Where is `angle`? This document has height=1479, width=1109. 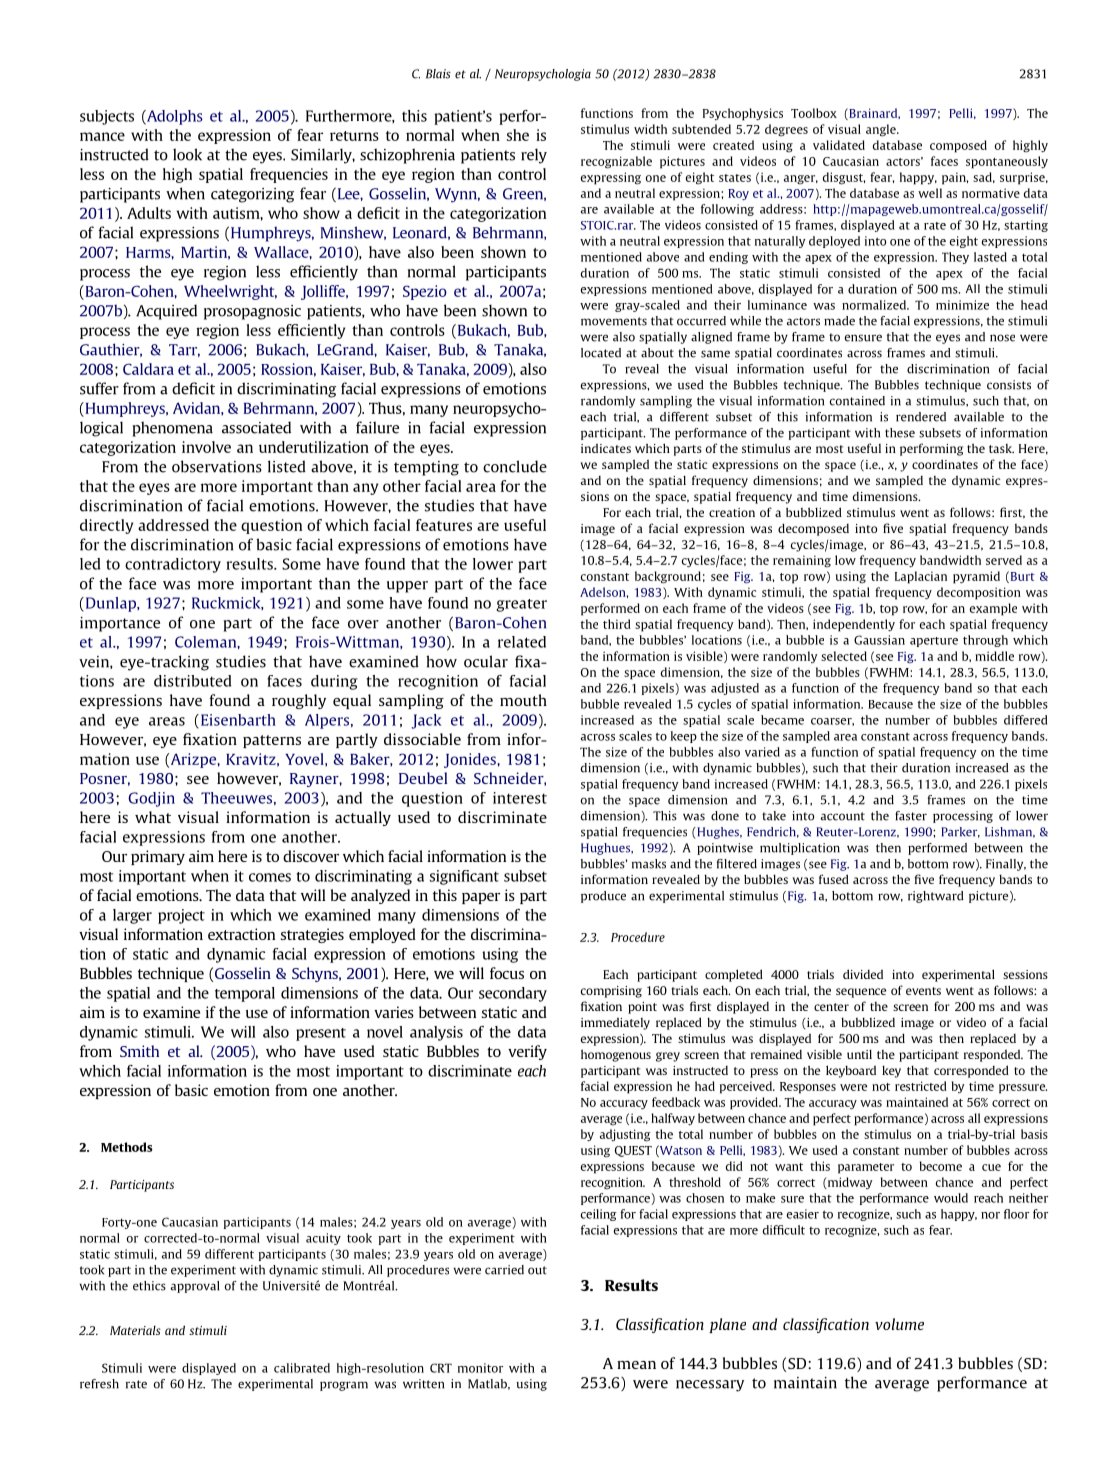
angle is located at coordinates (882, 130).
